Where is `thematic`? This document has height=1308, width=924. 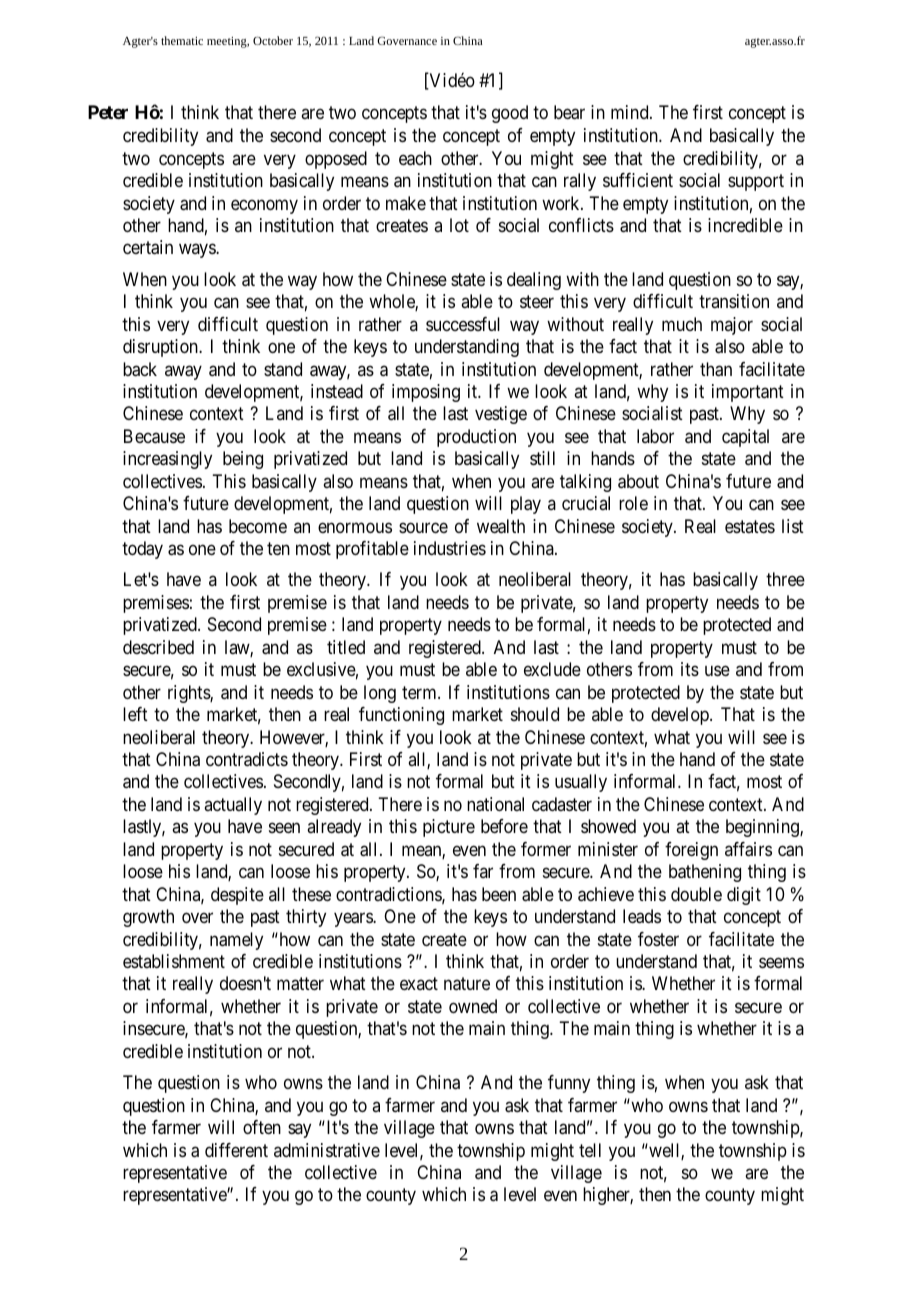 thematic is located at coordinates (182, 40).
